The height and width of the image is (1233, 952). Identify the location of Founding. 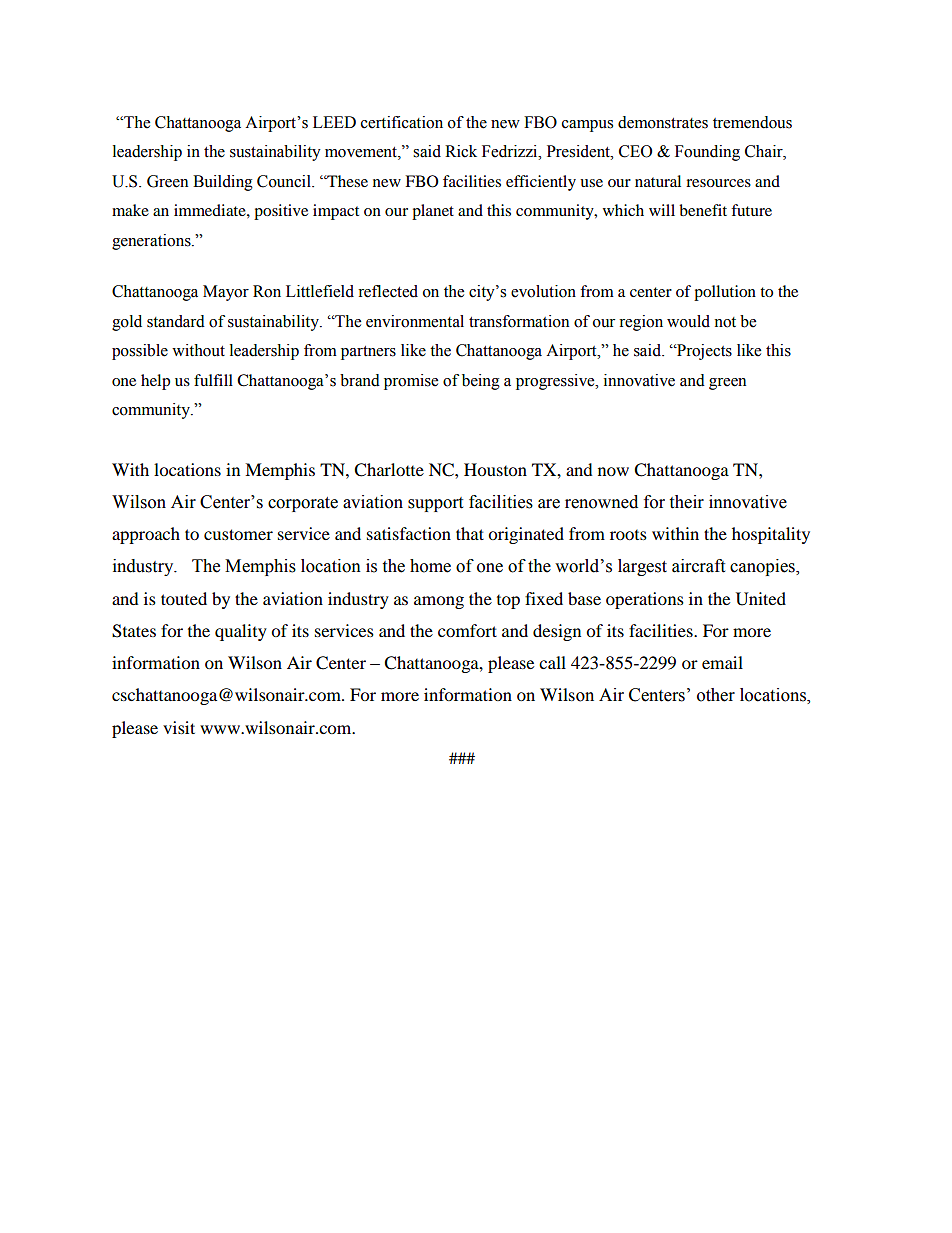
(707, 153).
